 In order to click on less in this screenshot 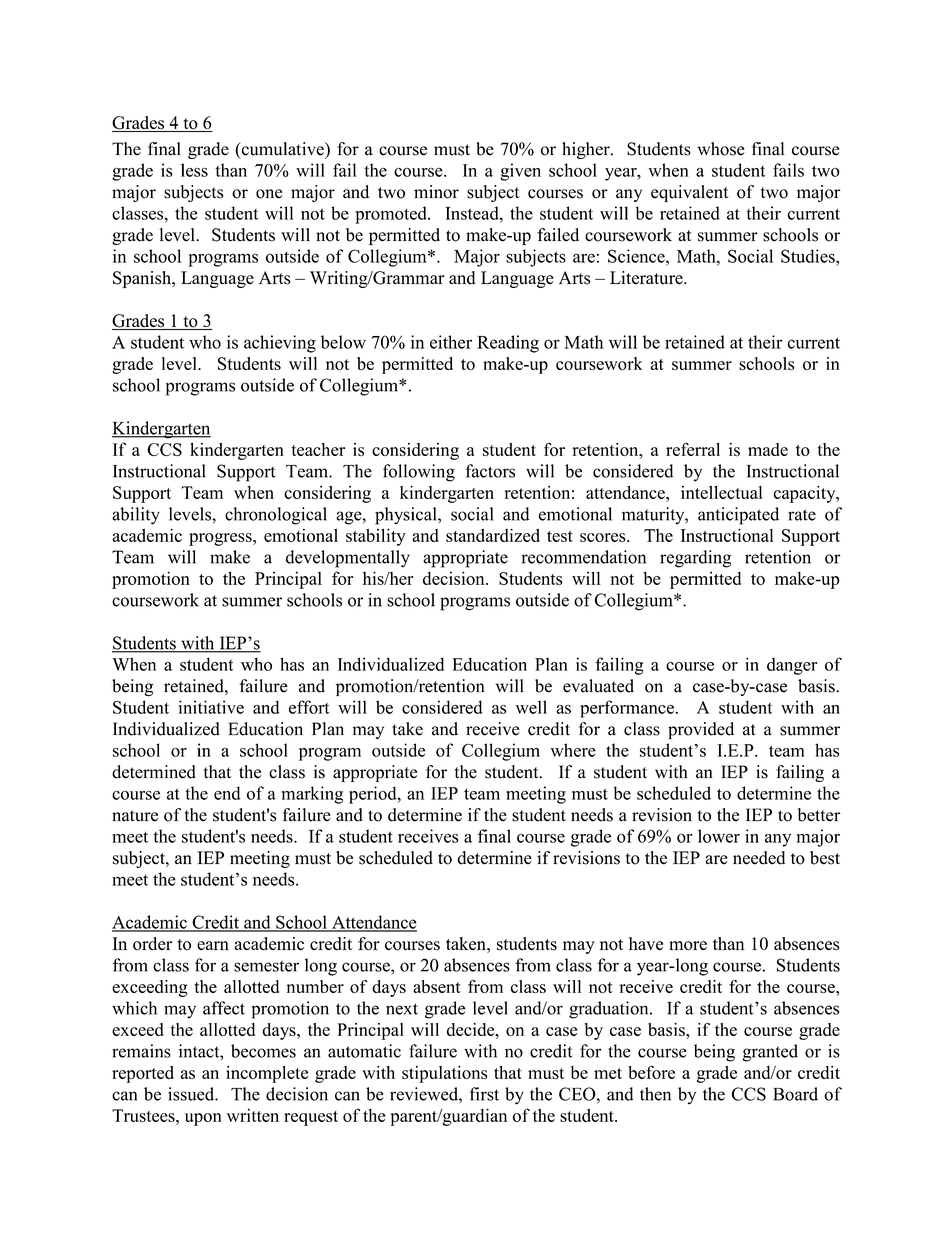, I will do `click(194, 170)`.
